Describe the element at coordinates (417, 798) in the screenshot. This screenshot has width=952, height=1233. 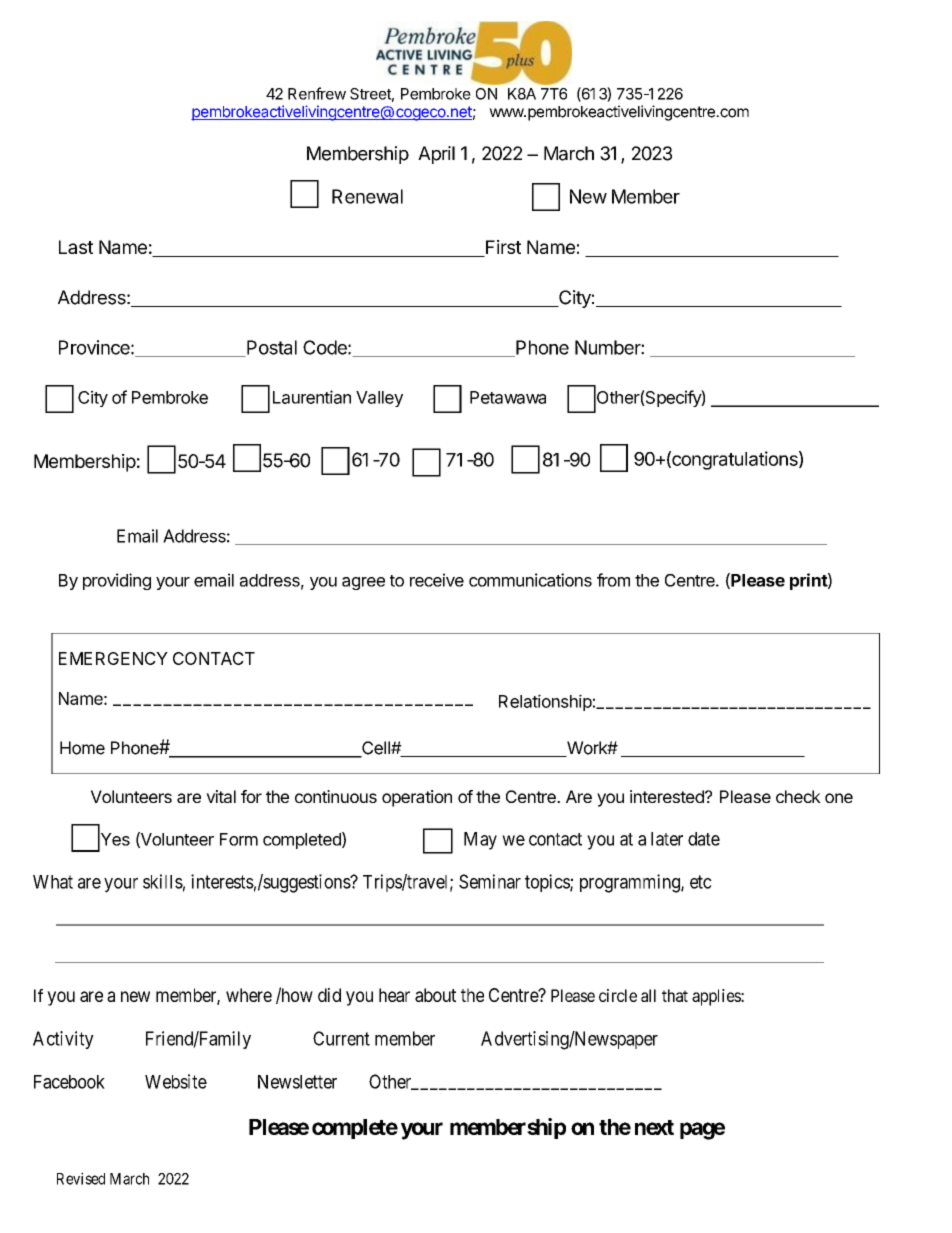
I see `operation` at that location.
